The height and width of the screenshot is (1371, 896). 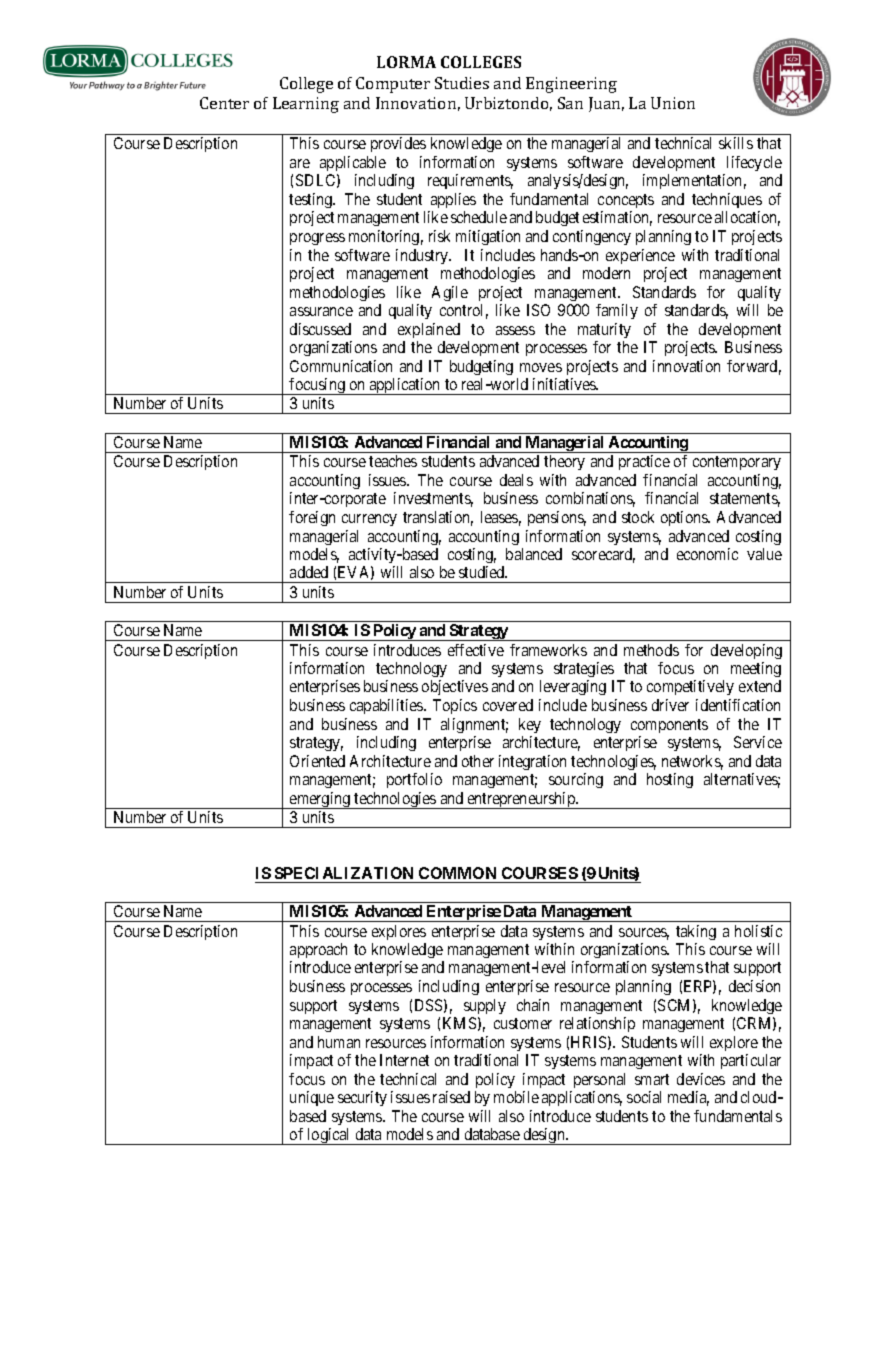 What do you see at coordinates (309, 572) in the screenshot?
I see `added` at bounding box center [309, 572].
